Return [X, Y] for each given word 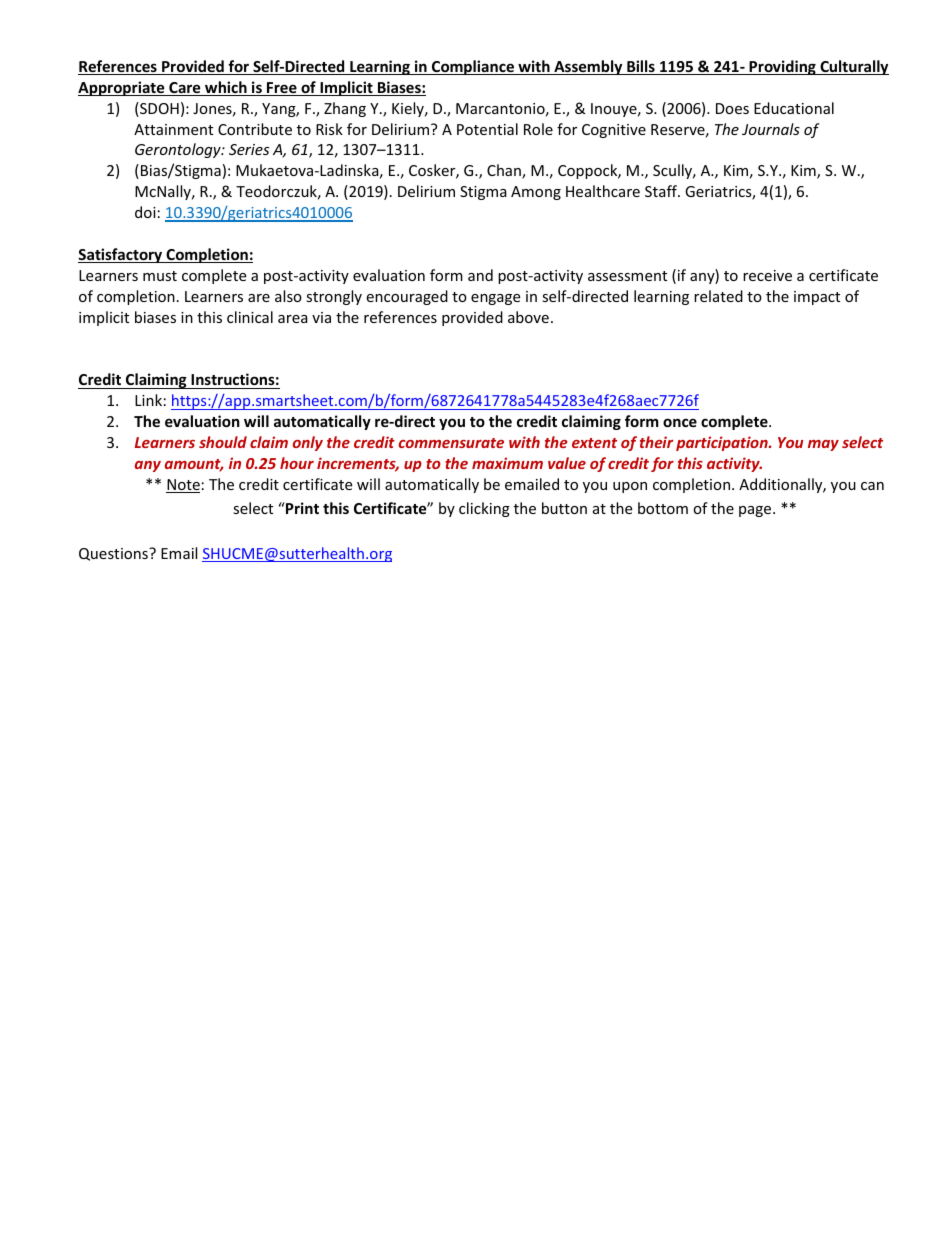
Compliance [473, 67]
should [223, 442]
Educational [794, 108]
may [823, 445]
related [718, 296]
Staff [662, 191]
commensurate [451, 443]
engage [495, 299]
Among [536, 193]
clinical [250, 317]
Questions [114, 554]
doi [145, 212]
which [226, 88]
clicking [484, 509]
